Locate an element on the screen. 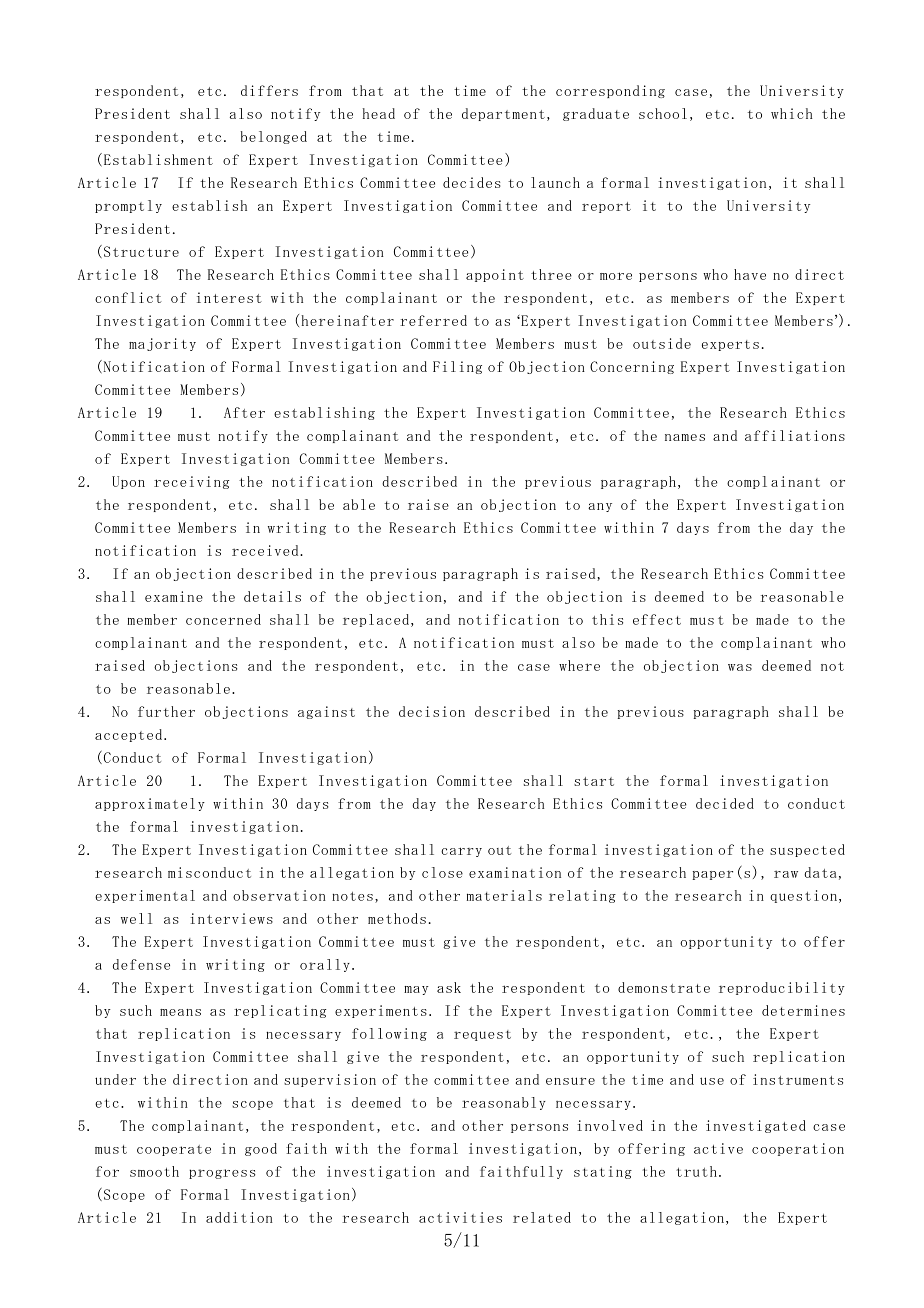 The width and height of the screenshot is (924, 1308). progress is located at coordinates (222, 1174).
